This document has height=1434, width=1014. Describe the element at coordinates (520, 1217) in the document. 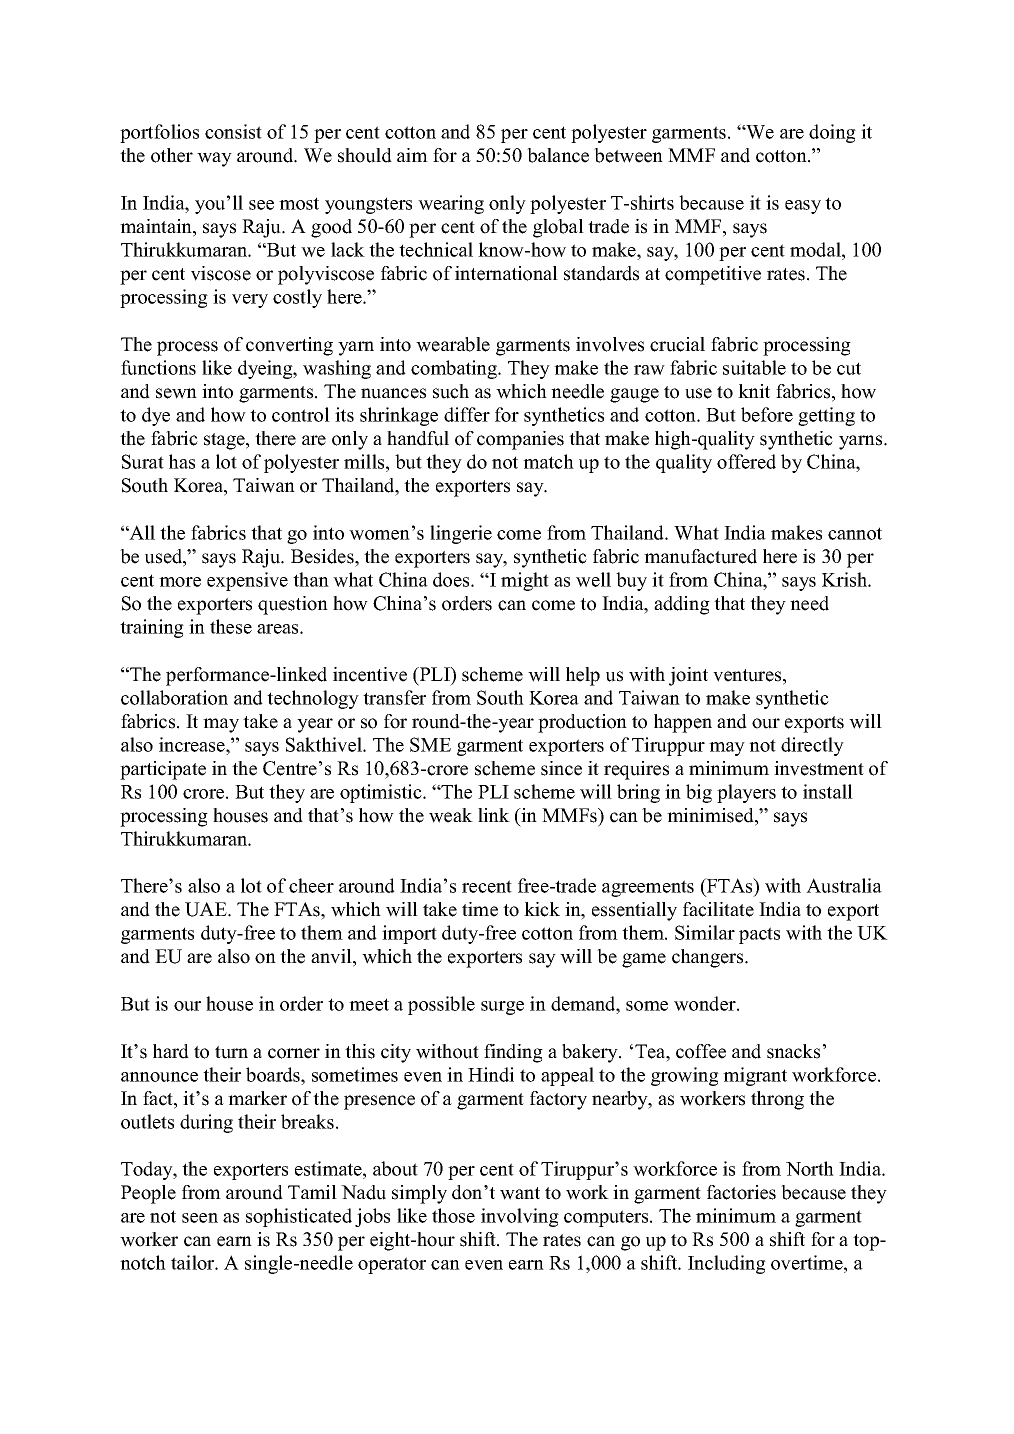

I see `involving` at that location.
